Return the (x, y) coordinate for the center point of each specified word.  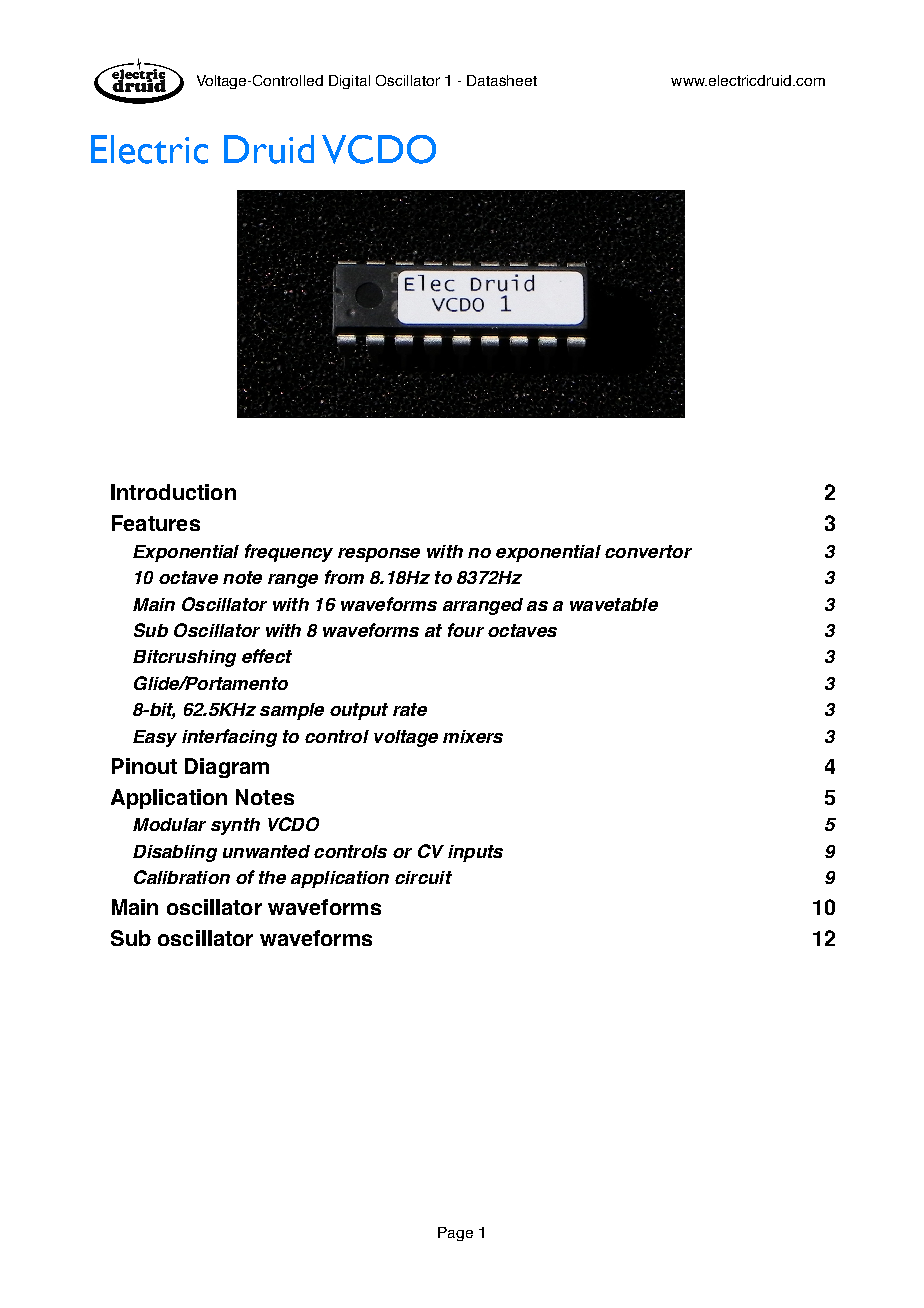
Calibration (182, 877)
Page (455, 1234)
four (466, 630)
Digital (349, 82)
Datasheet (502, 80)
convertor (648, 551)
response (379, 555)
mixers (473, 736)
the (272, 877)
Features (156, 523)
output (359, 711)
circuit (423, 877)
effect (267, 656)
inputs (475, 853)
